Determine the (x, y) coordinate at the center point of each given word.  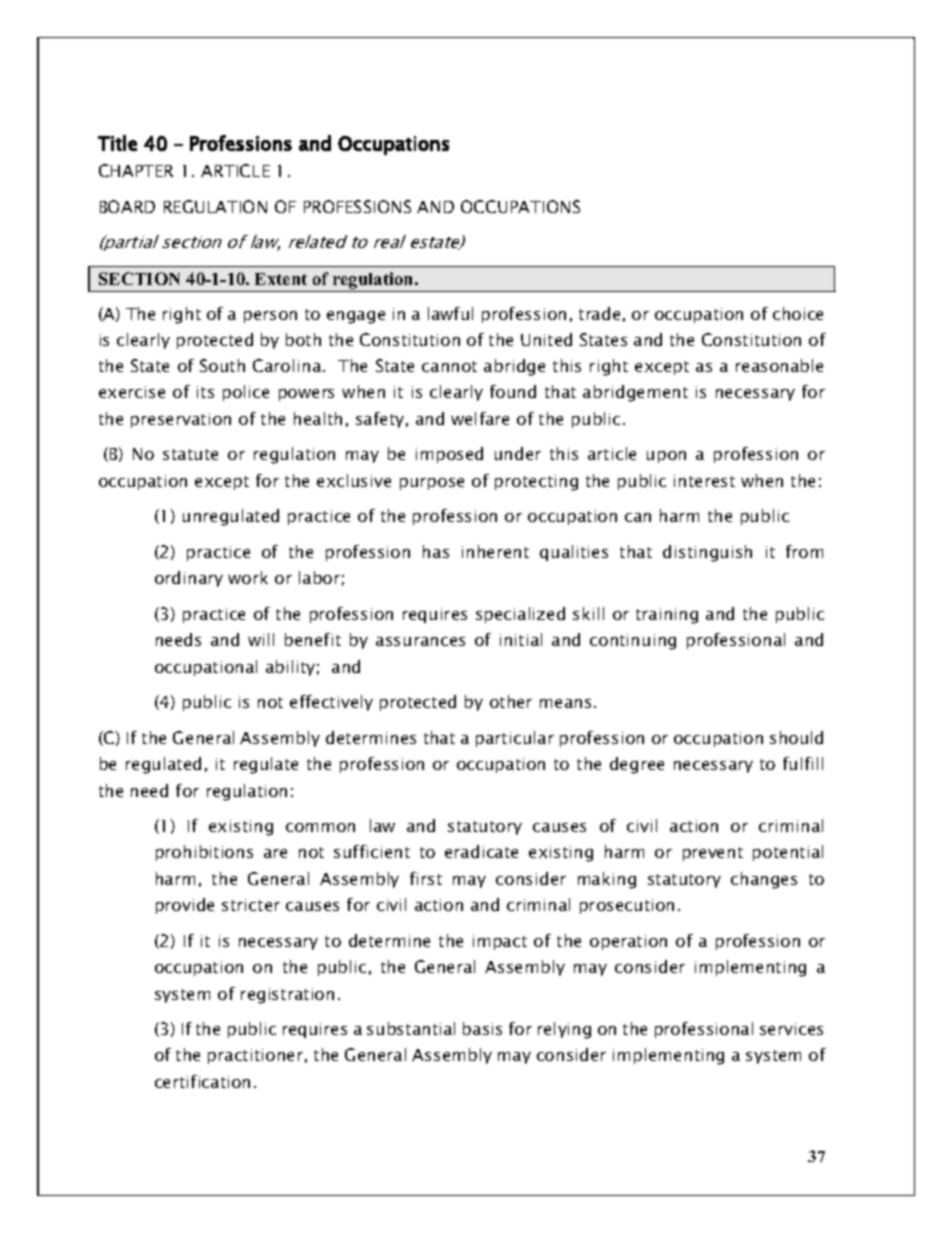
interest (704, 481)
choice (798, 313)
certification (202, 1081)
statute (190, 454)
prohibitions (204, 853)
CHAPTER (136, 170)
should (796, 737)
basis (482, 1028)
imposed (449, 455)
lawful (450, 313)
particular (515, 739)
